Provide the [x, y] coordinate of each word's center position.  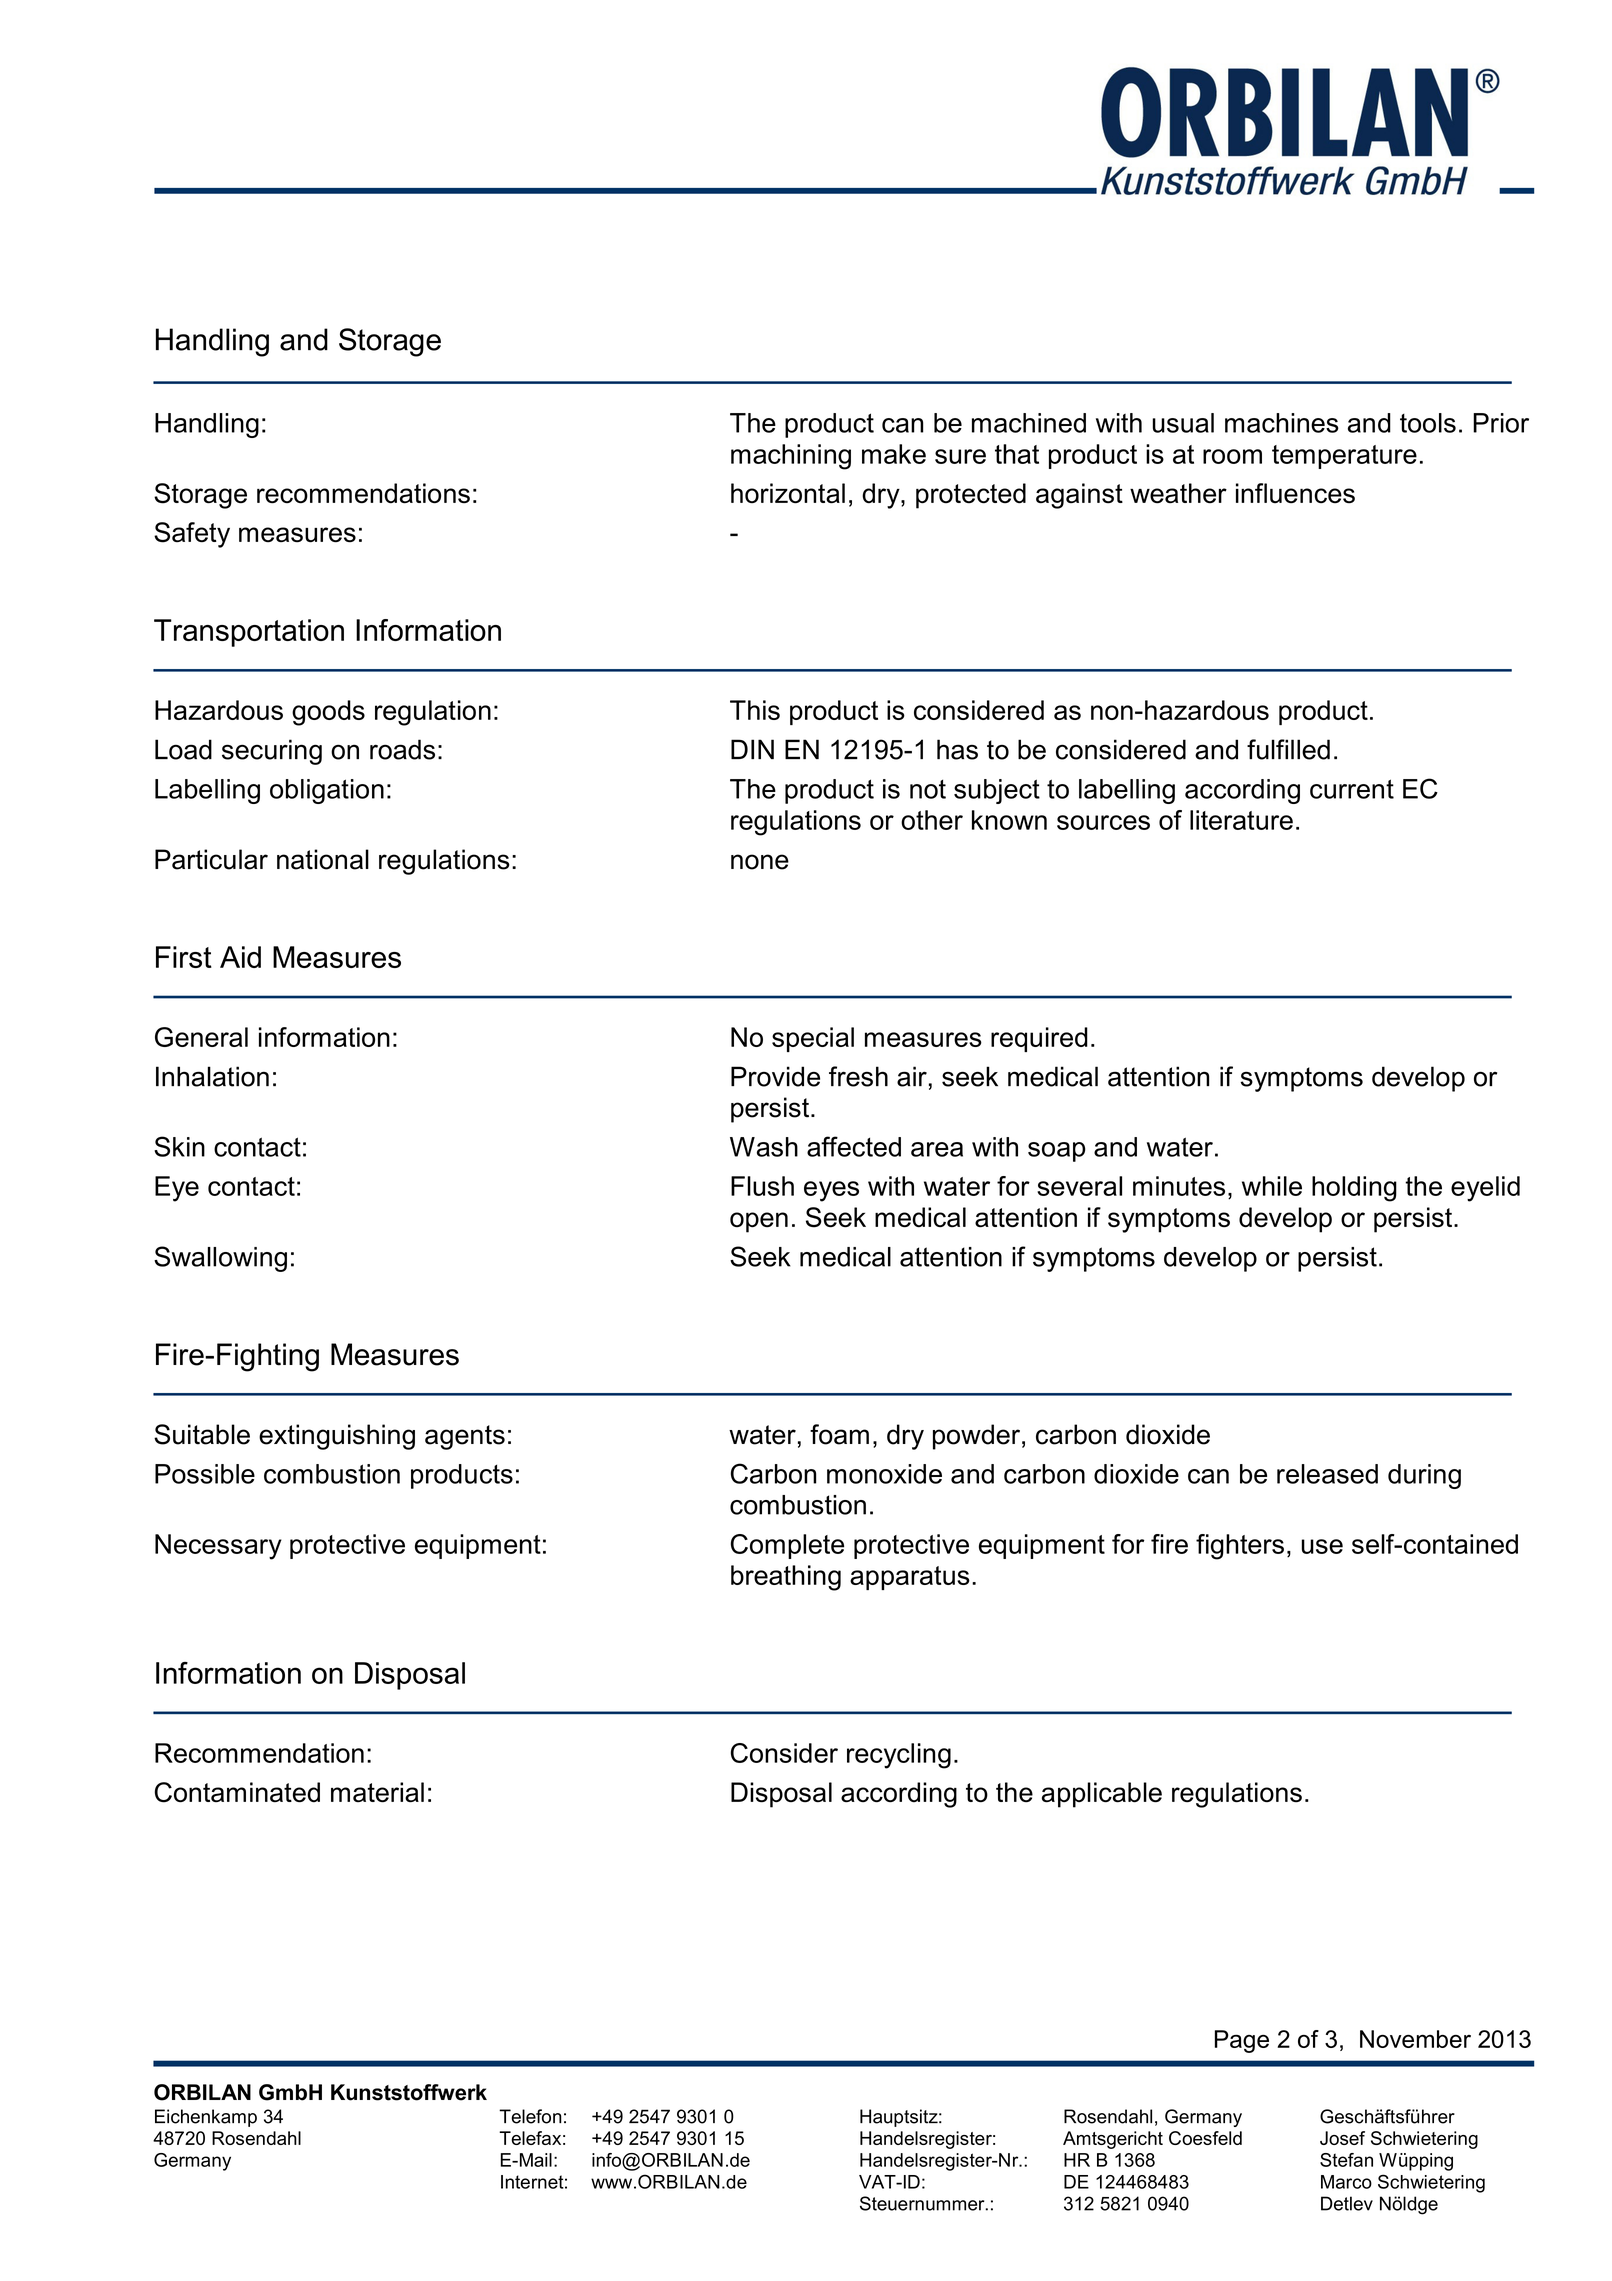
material [377, 1792]
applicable [1102, 1795]
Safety [192, 535]
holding [1354, 1189]
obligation [327, 791]
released [1327, 1474]
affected [854, 1146]
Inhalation [212, 1076]
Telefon [530, 2116]
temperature [1344, 457]
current [1352, 789]
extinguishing [337, 1437]
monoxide [884, 1474]
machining [791, 457]
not [928, 789]
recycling [899, 1756]
